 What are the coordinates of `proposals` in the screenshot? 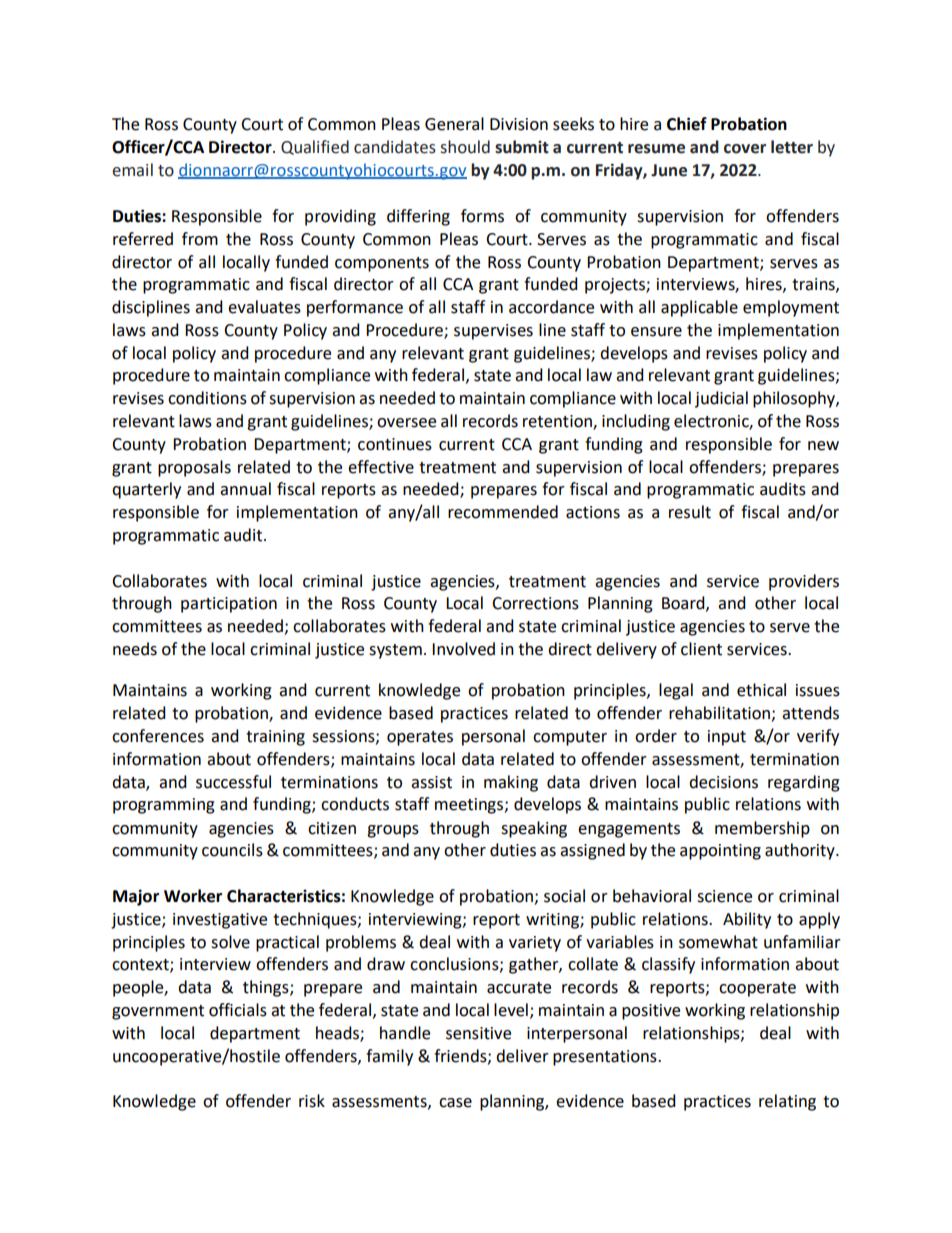 It's located at (194, 468).
